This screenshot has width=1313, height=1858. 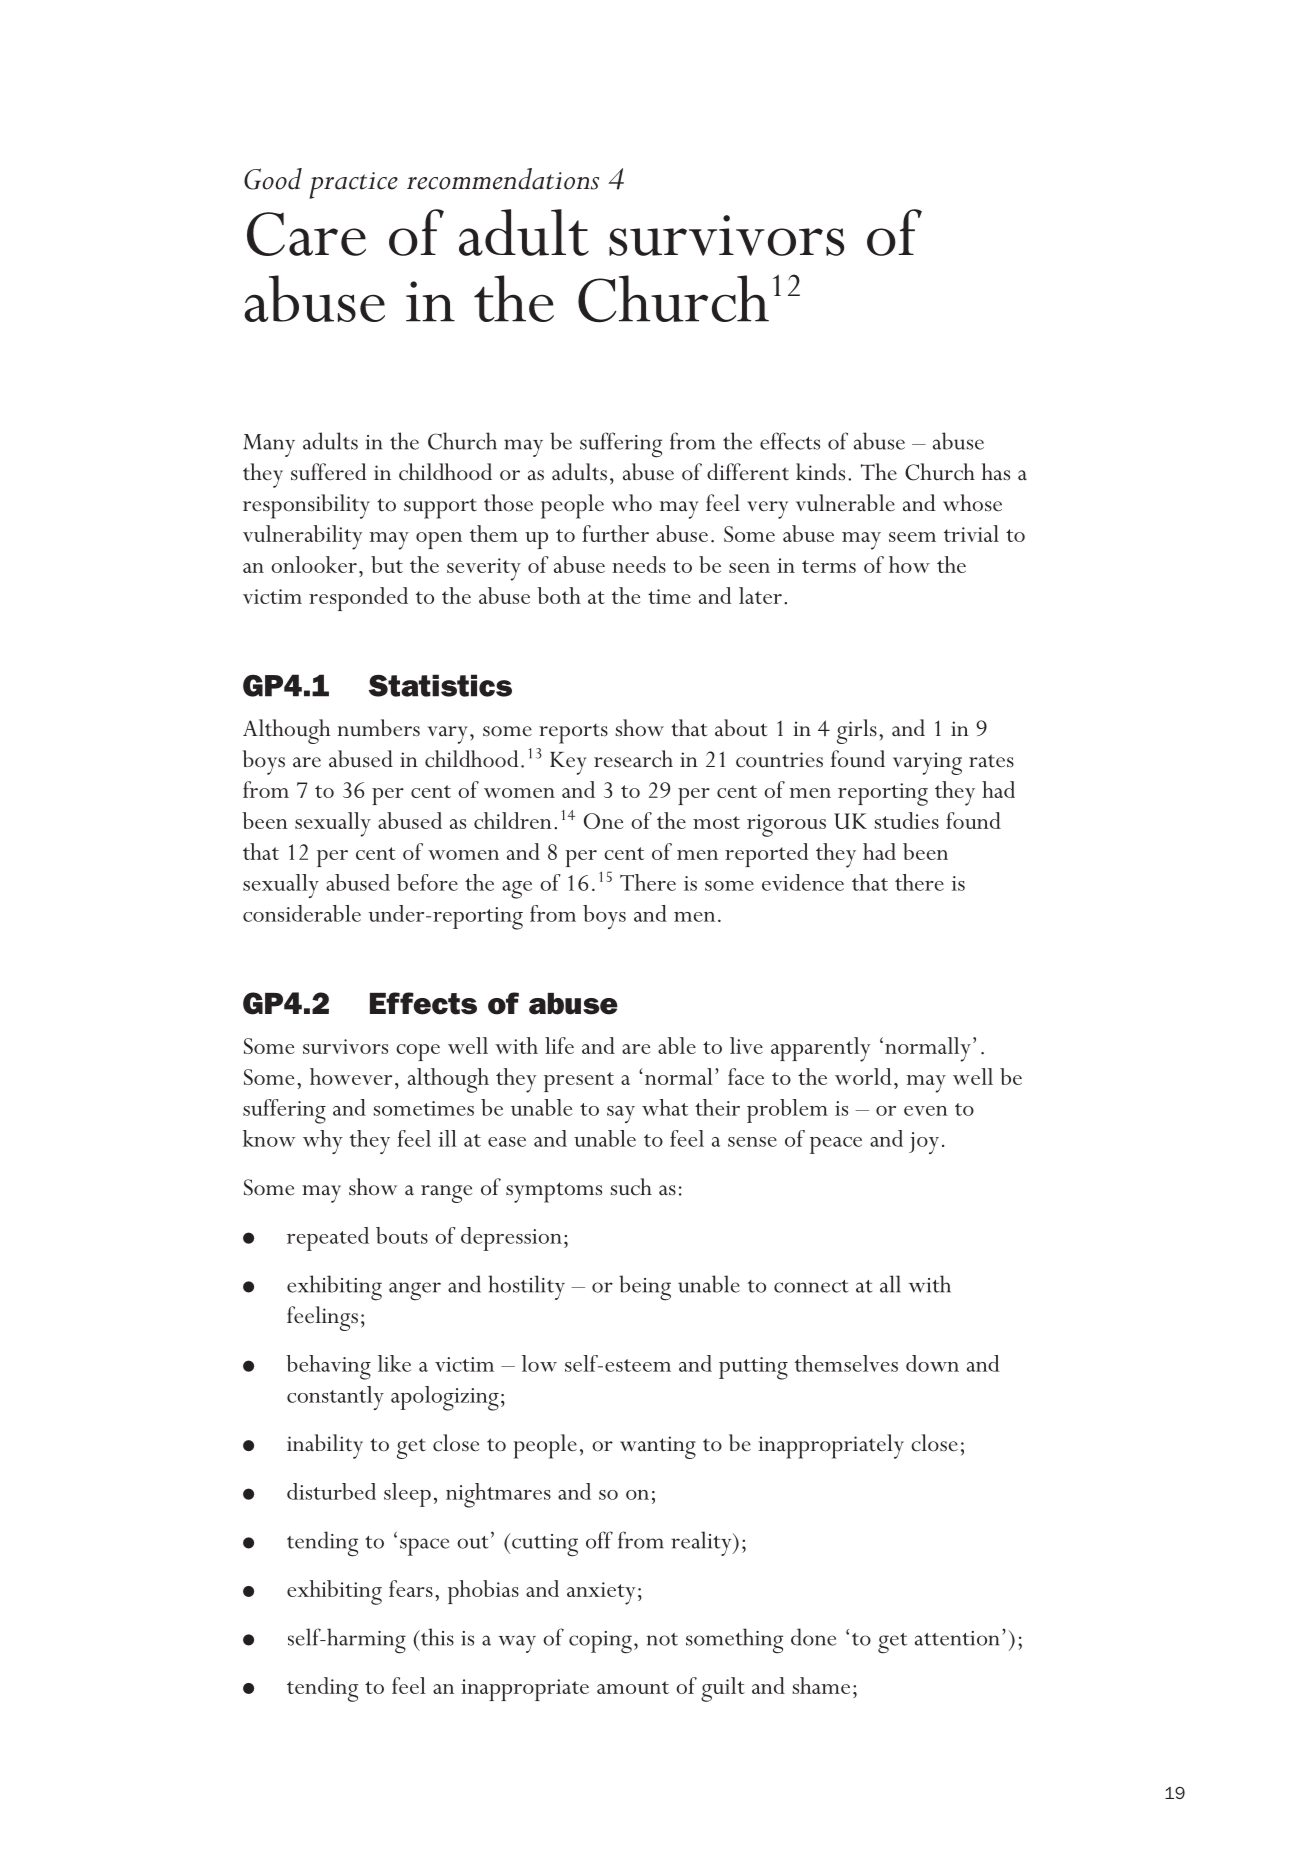 What do you see at coordinates (932, 1363) in the screenshot?
I see `down` at bounding box center [932, 1363].
